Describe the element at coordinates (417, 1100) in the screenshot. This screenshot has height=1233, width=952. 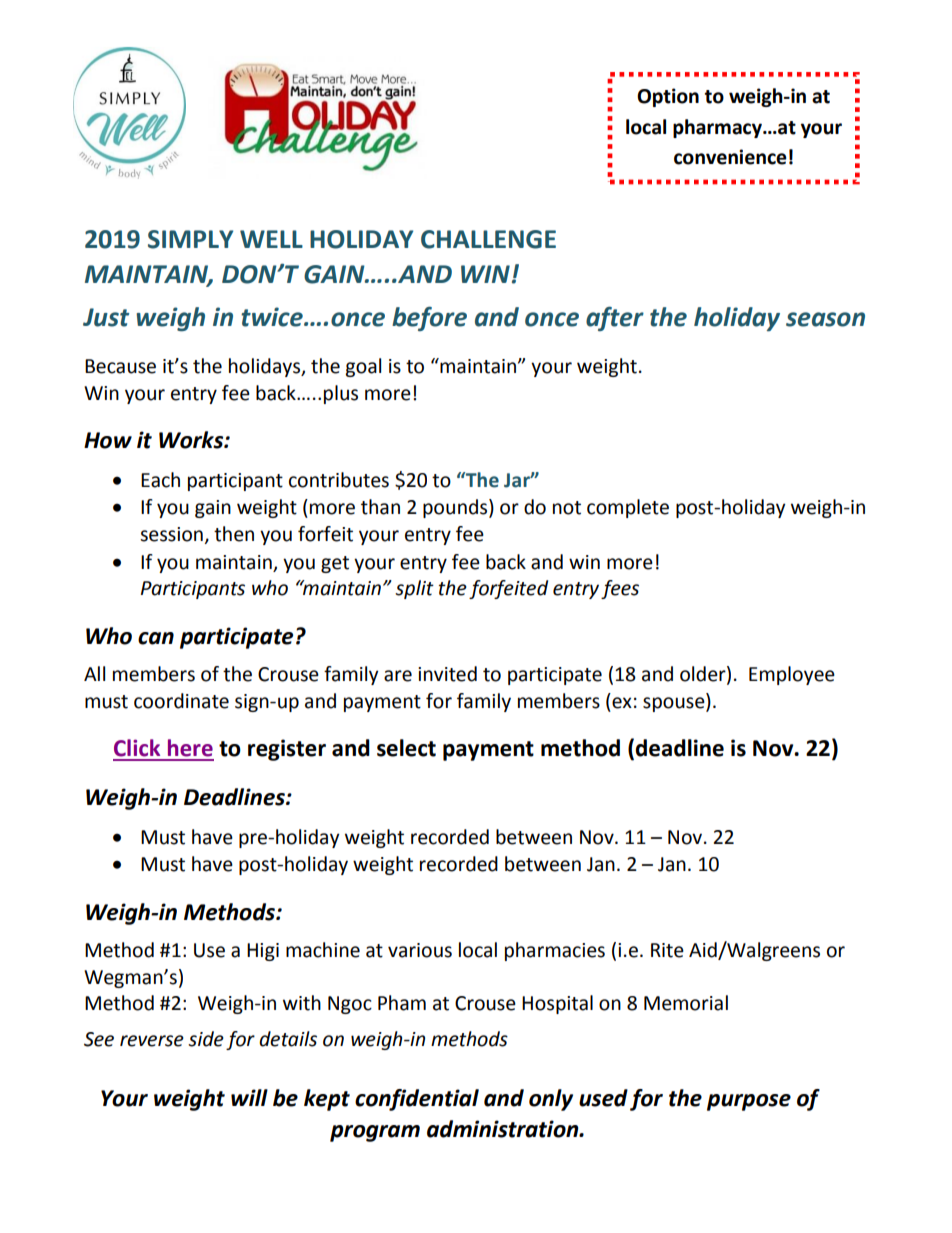
I see `confidential` at that location.
